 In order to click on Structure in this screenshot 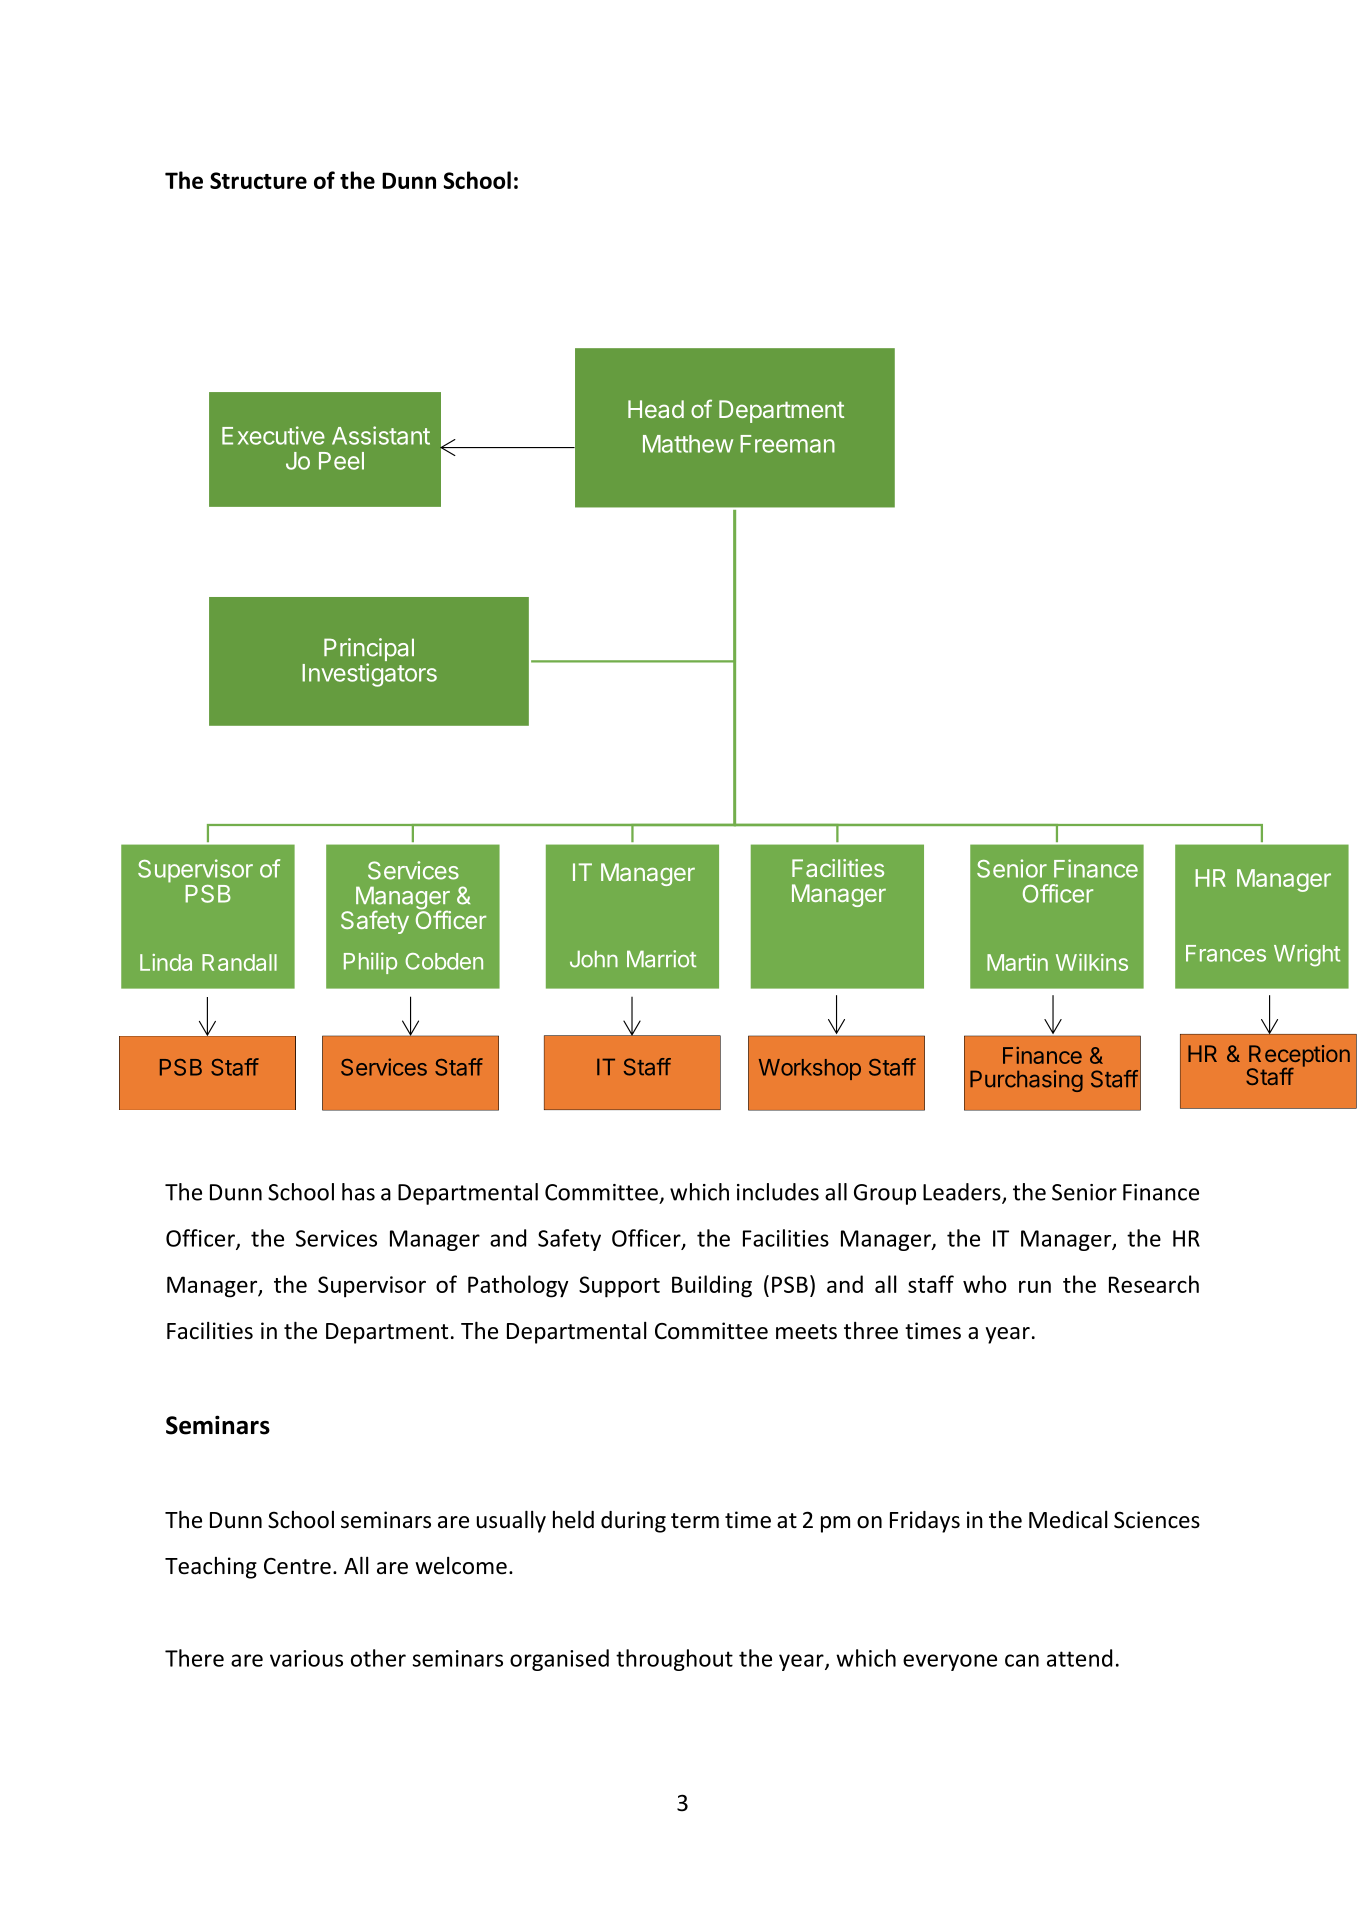, I will do `click(258, 180)`.
